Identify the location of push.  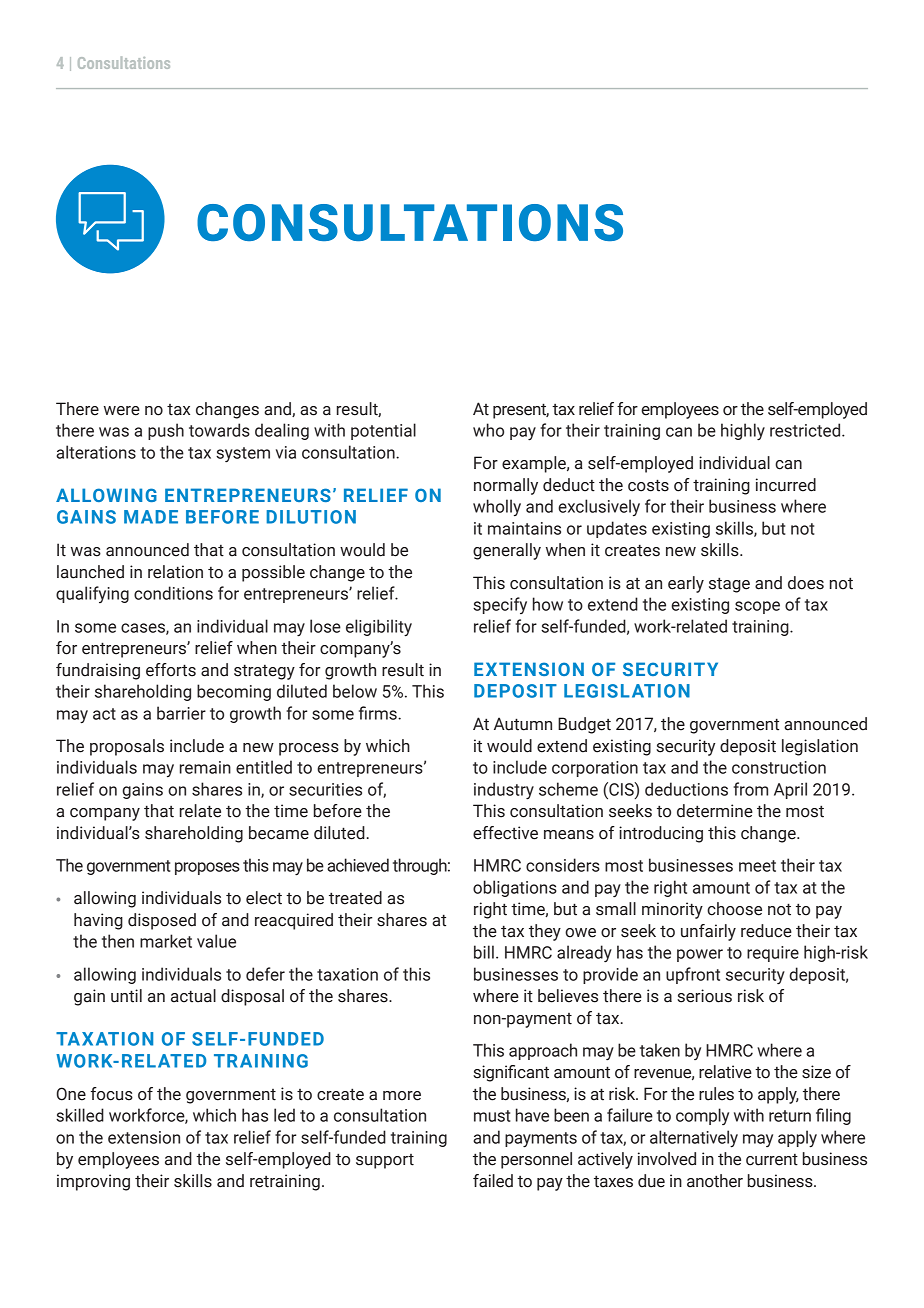
(166, 431).
